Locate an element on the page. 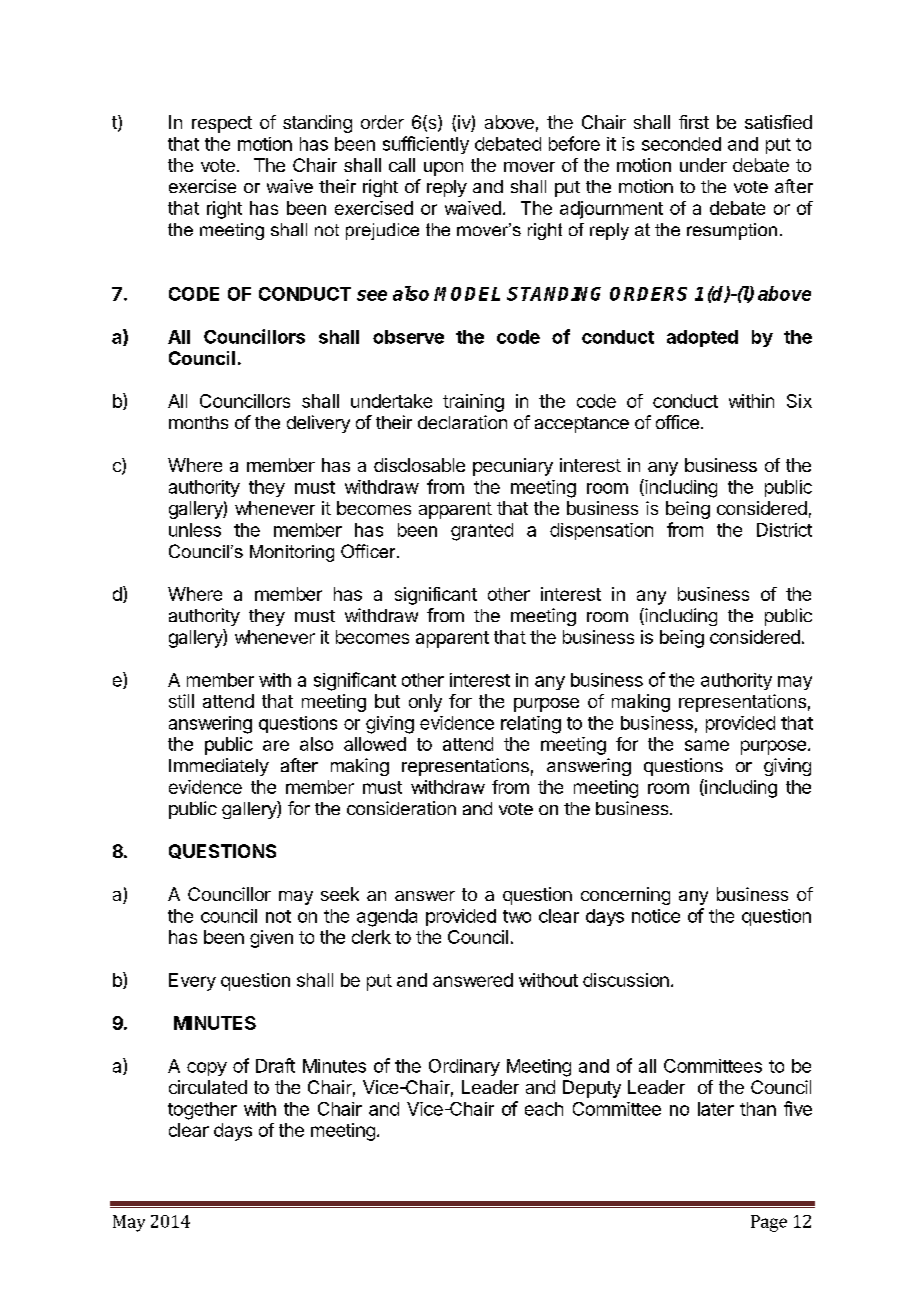  together is located at coordinates (202, 1111).
